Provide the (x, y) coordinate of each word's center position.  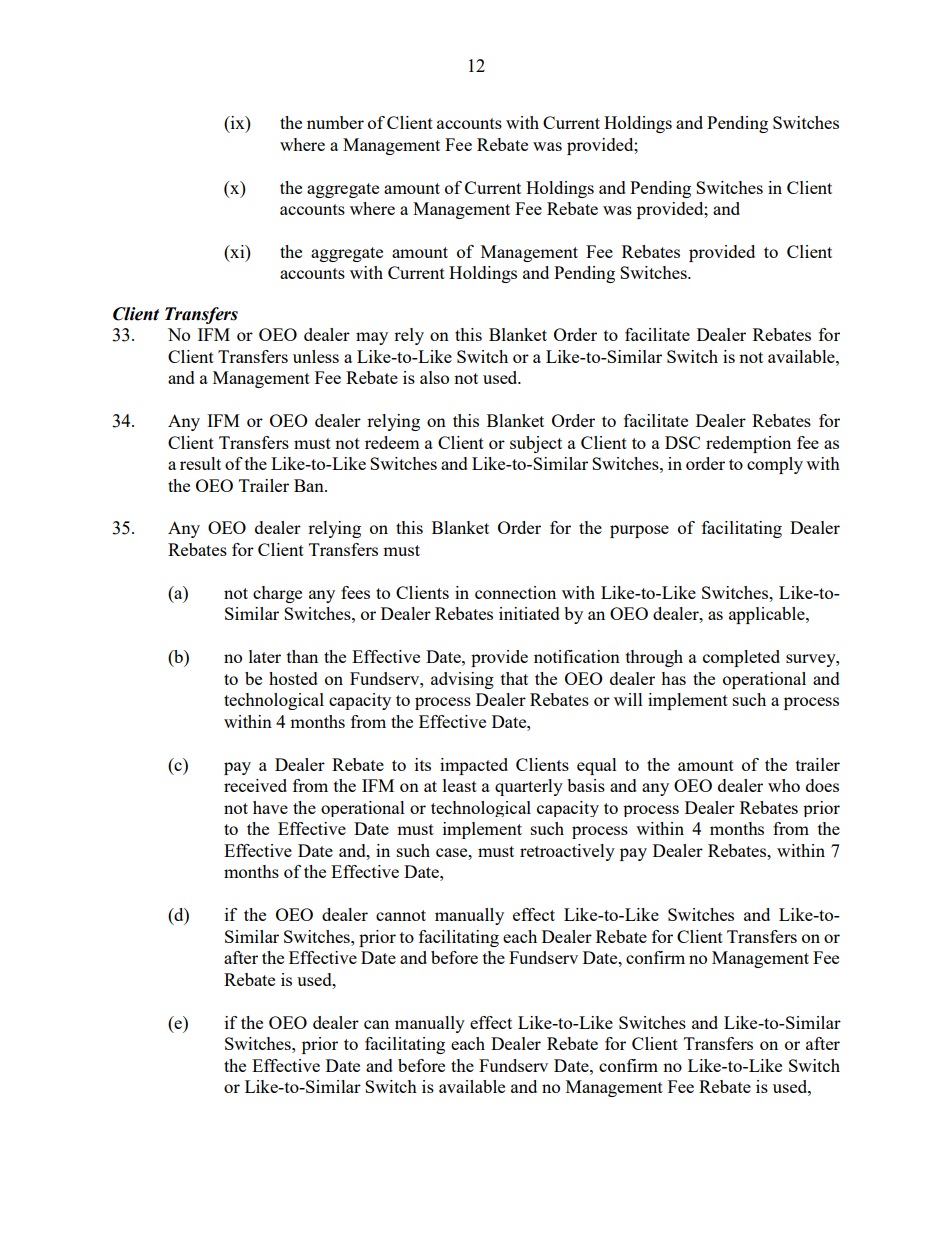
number (335, 122)
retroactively (567, 852)
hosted (293, 678)
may (372, 338)
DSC (682, 442)
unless (316, 356)
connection (515, 592)
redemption (748, 444)
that (514, 678)
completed (741, 658)
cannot (401, 915)
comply (775, 465)
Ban (310, 485)
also (434, 377)
